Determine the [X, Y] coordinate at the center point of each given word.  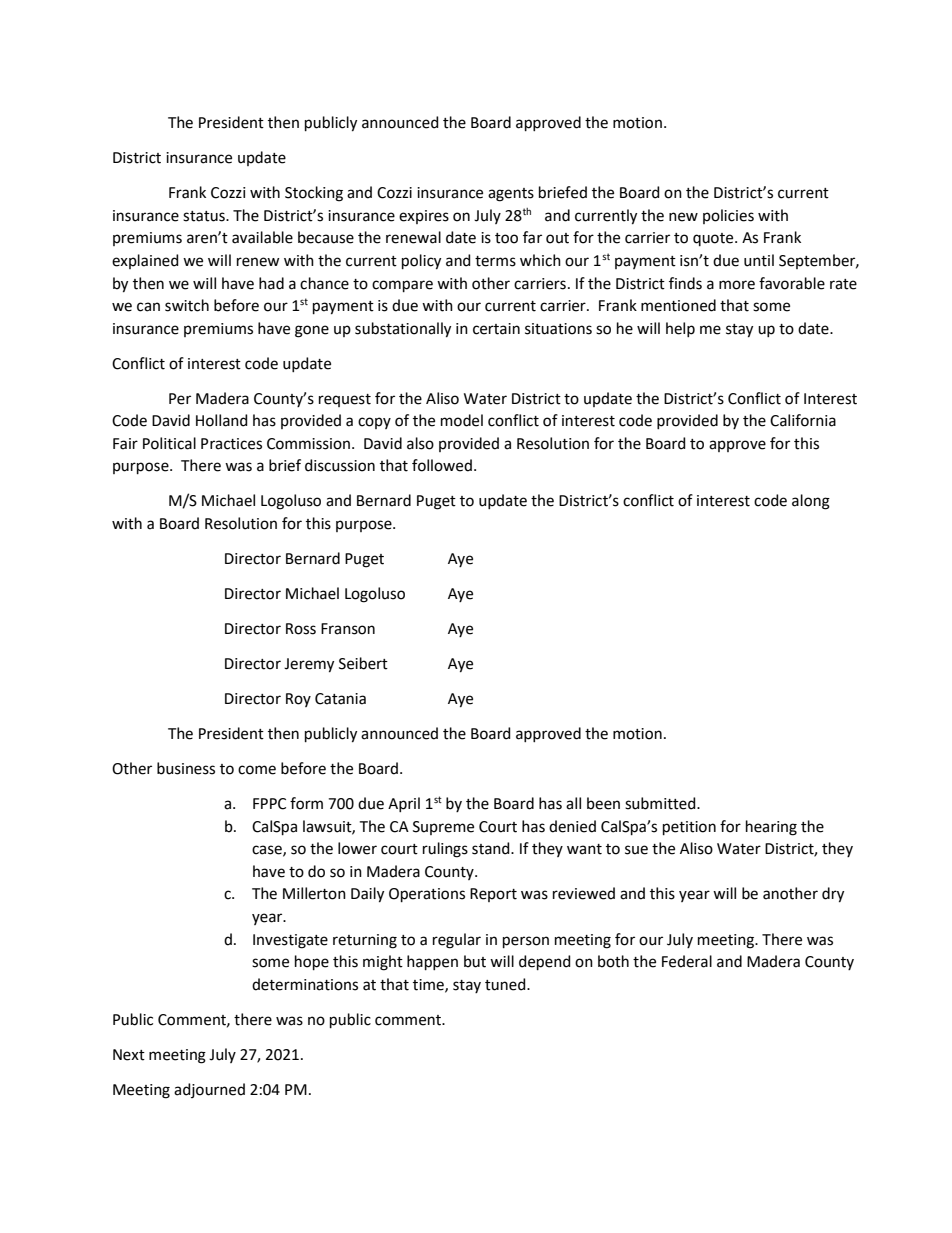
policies [728, 216]
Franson [348, 629]
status [205, 216]
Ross [301, 629]
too [506, 238]
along [811, 502]
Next [129, 1055]
